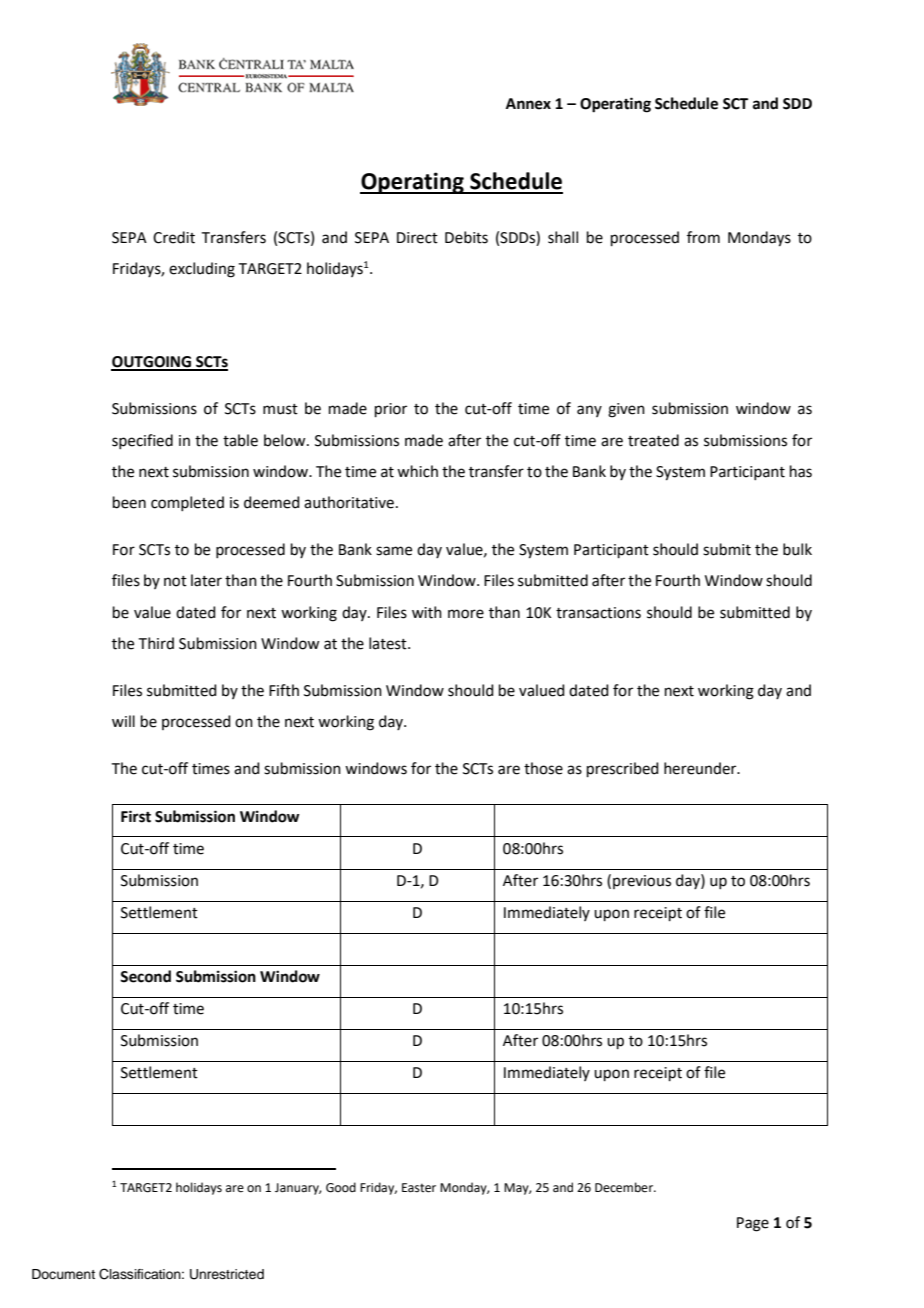 The width and height of the screenshot is (924, 1308). What do you see at coordinates (703, 237) in the screenshot?
I see `from` at bounding box center [703, 237].
